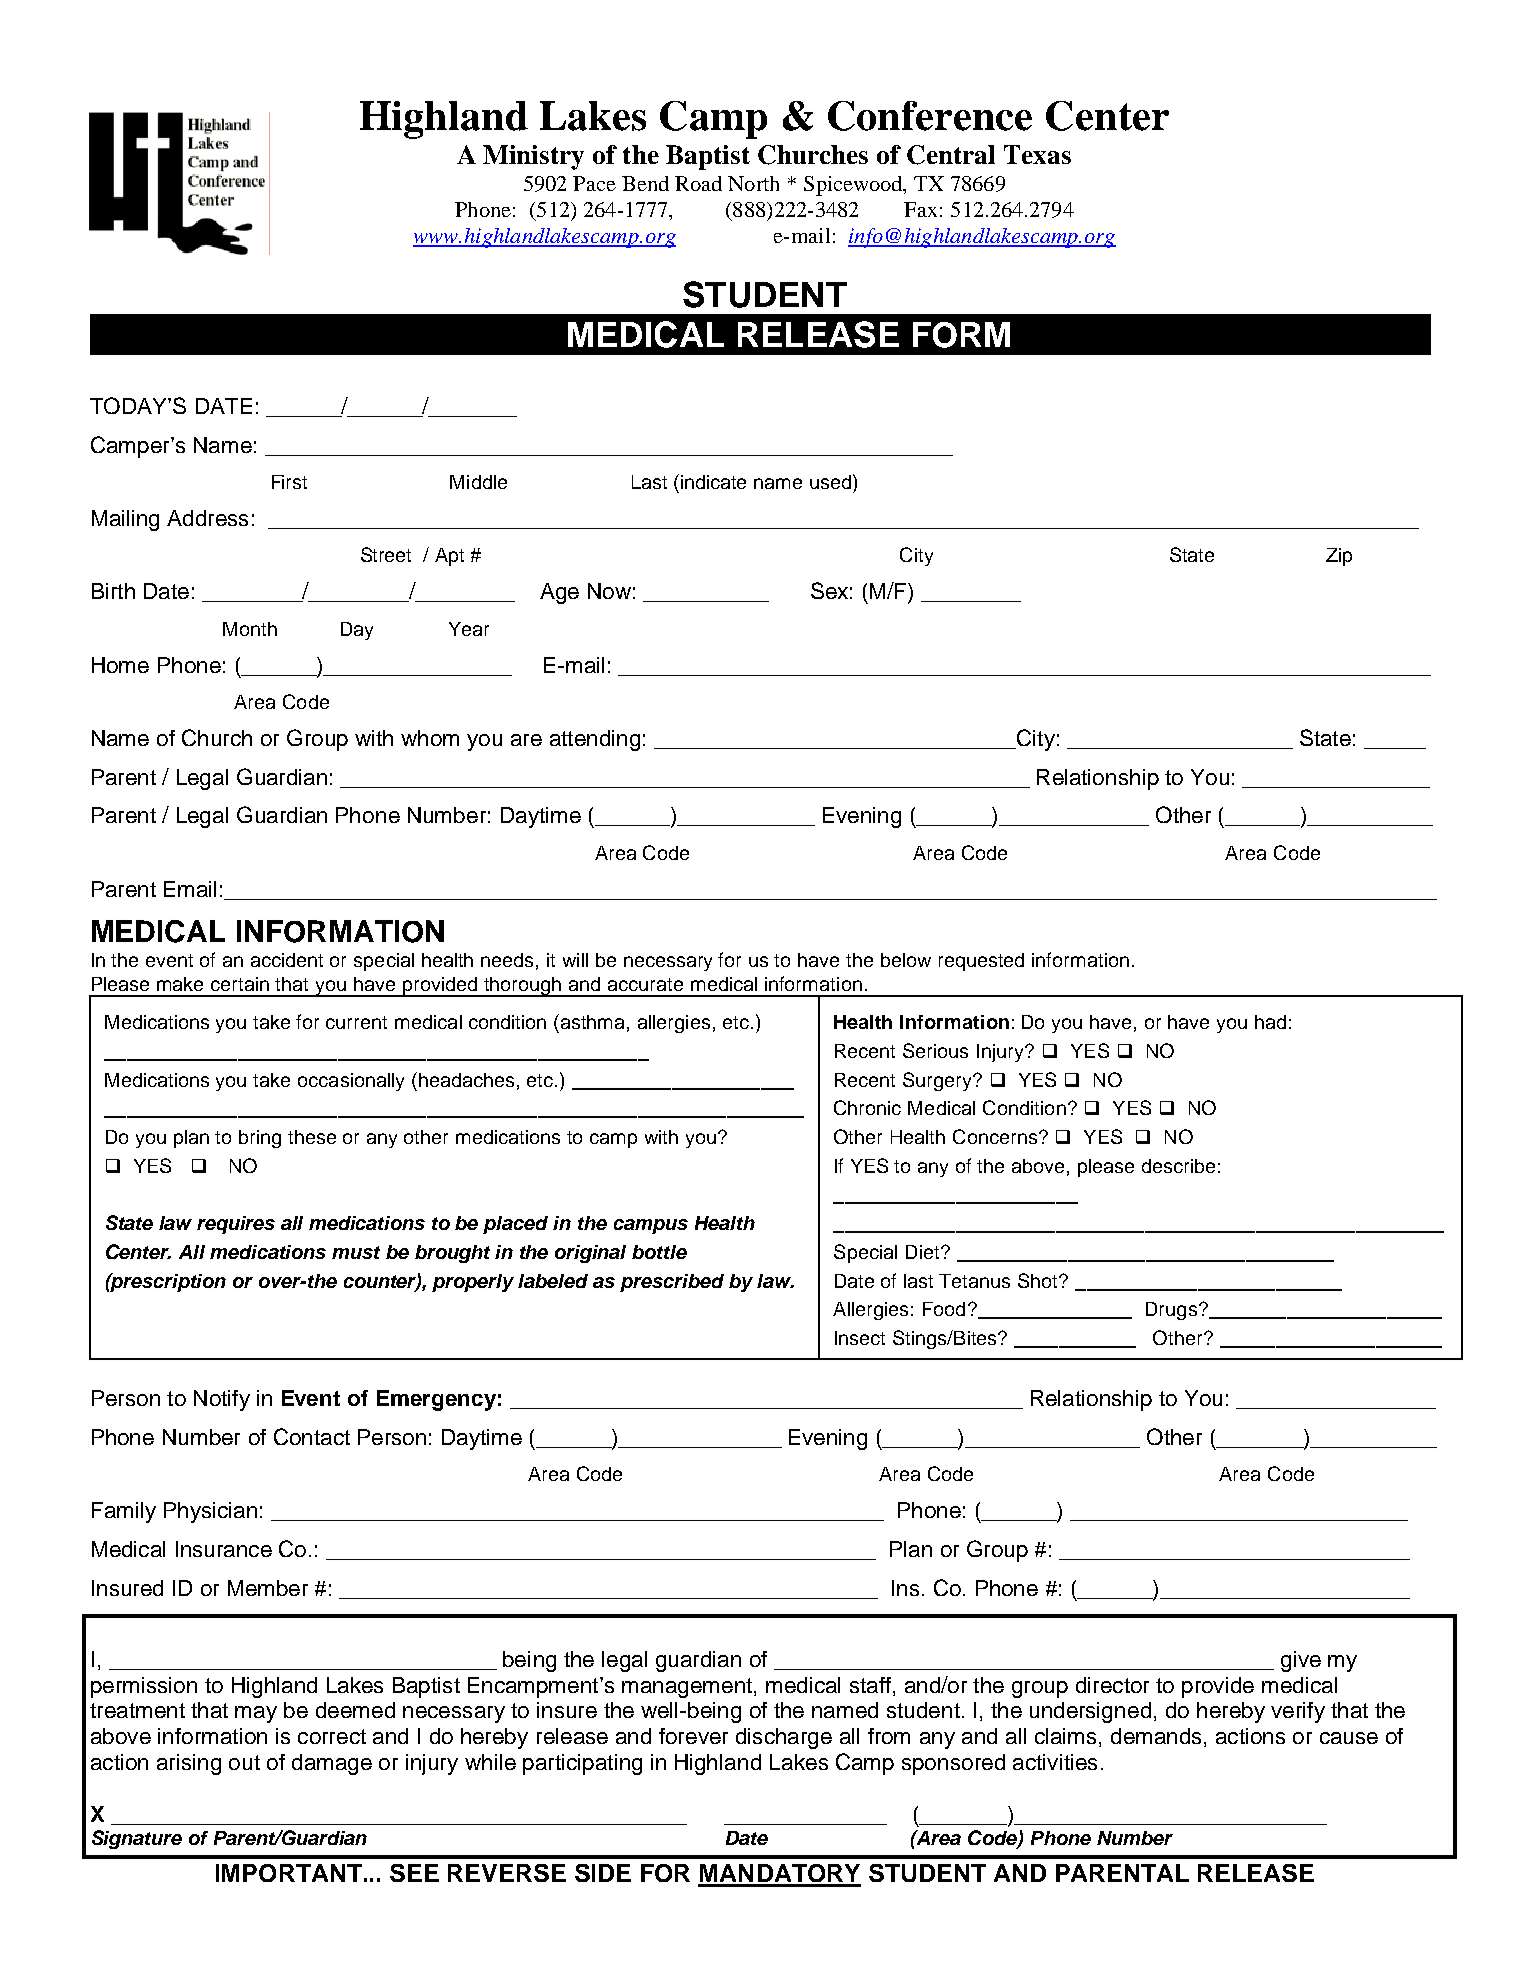 This screenshot has height=1979, width=1529. I want to click on forever, so click(693, 1736).
